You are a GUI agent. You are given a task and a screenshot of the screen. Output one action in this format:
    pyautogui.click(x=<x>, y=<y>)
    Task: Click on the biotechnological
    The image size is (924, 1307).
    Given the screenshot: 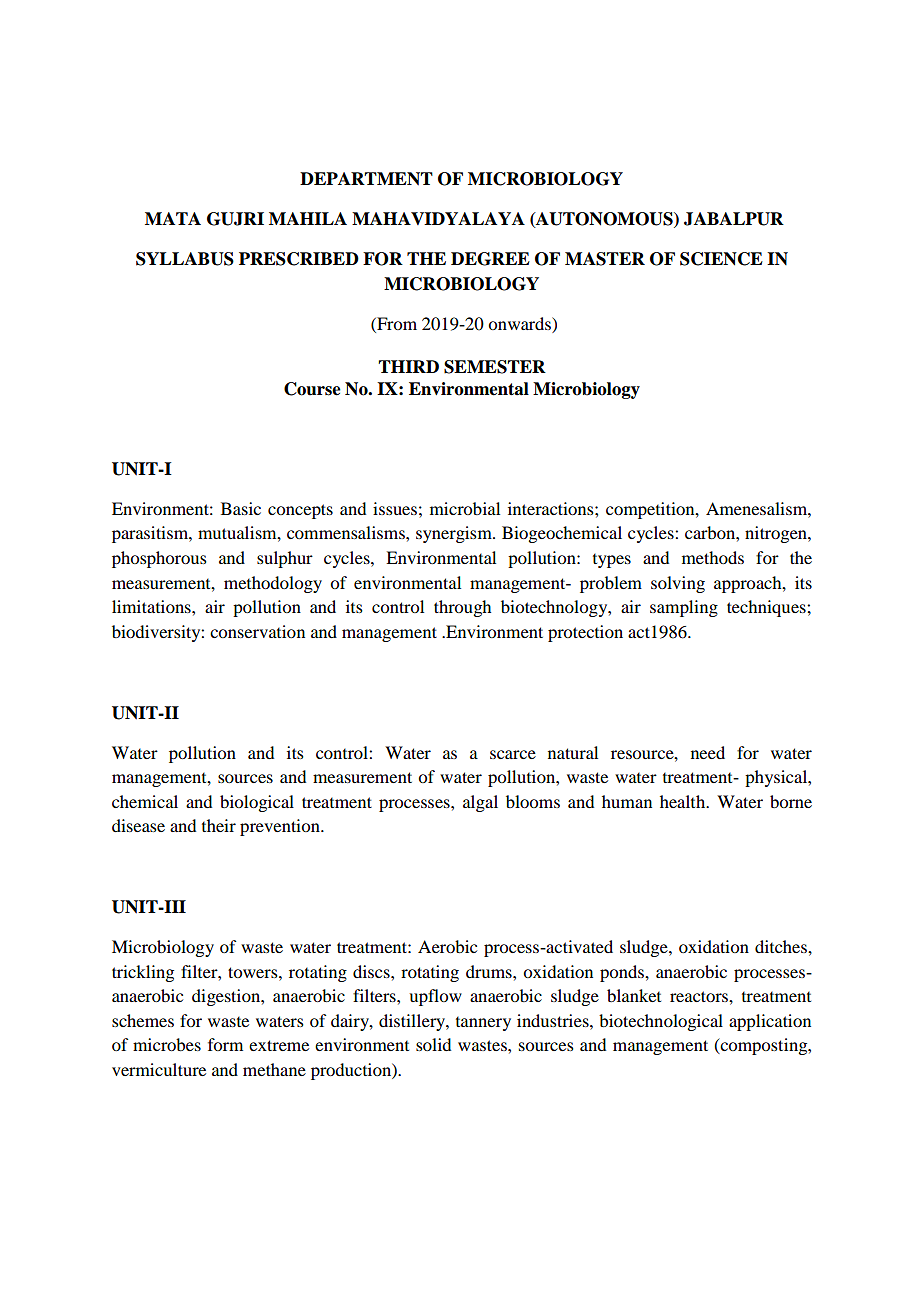 What is the action you would take?
    pyautogui.click(x=661, y=1022)
